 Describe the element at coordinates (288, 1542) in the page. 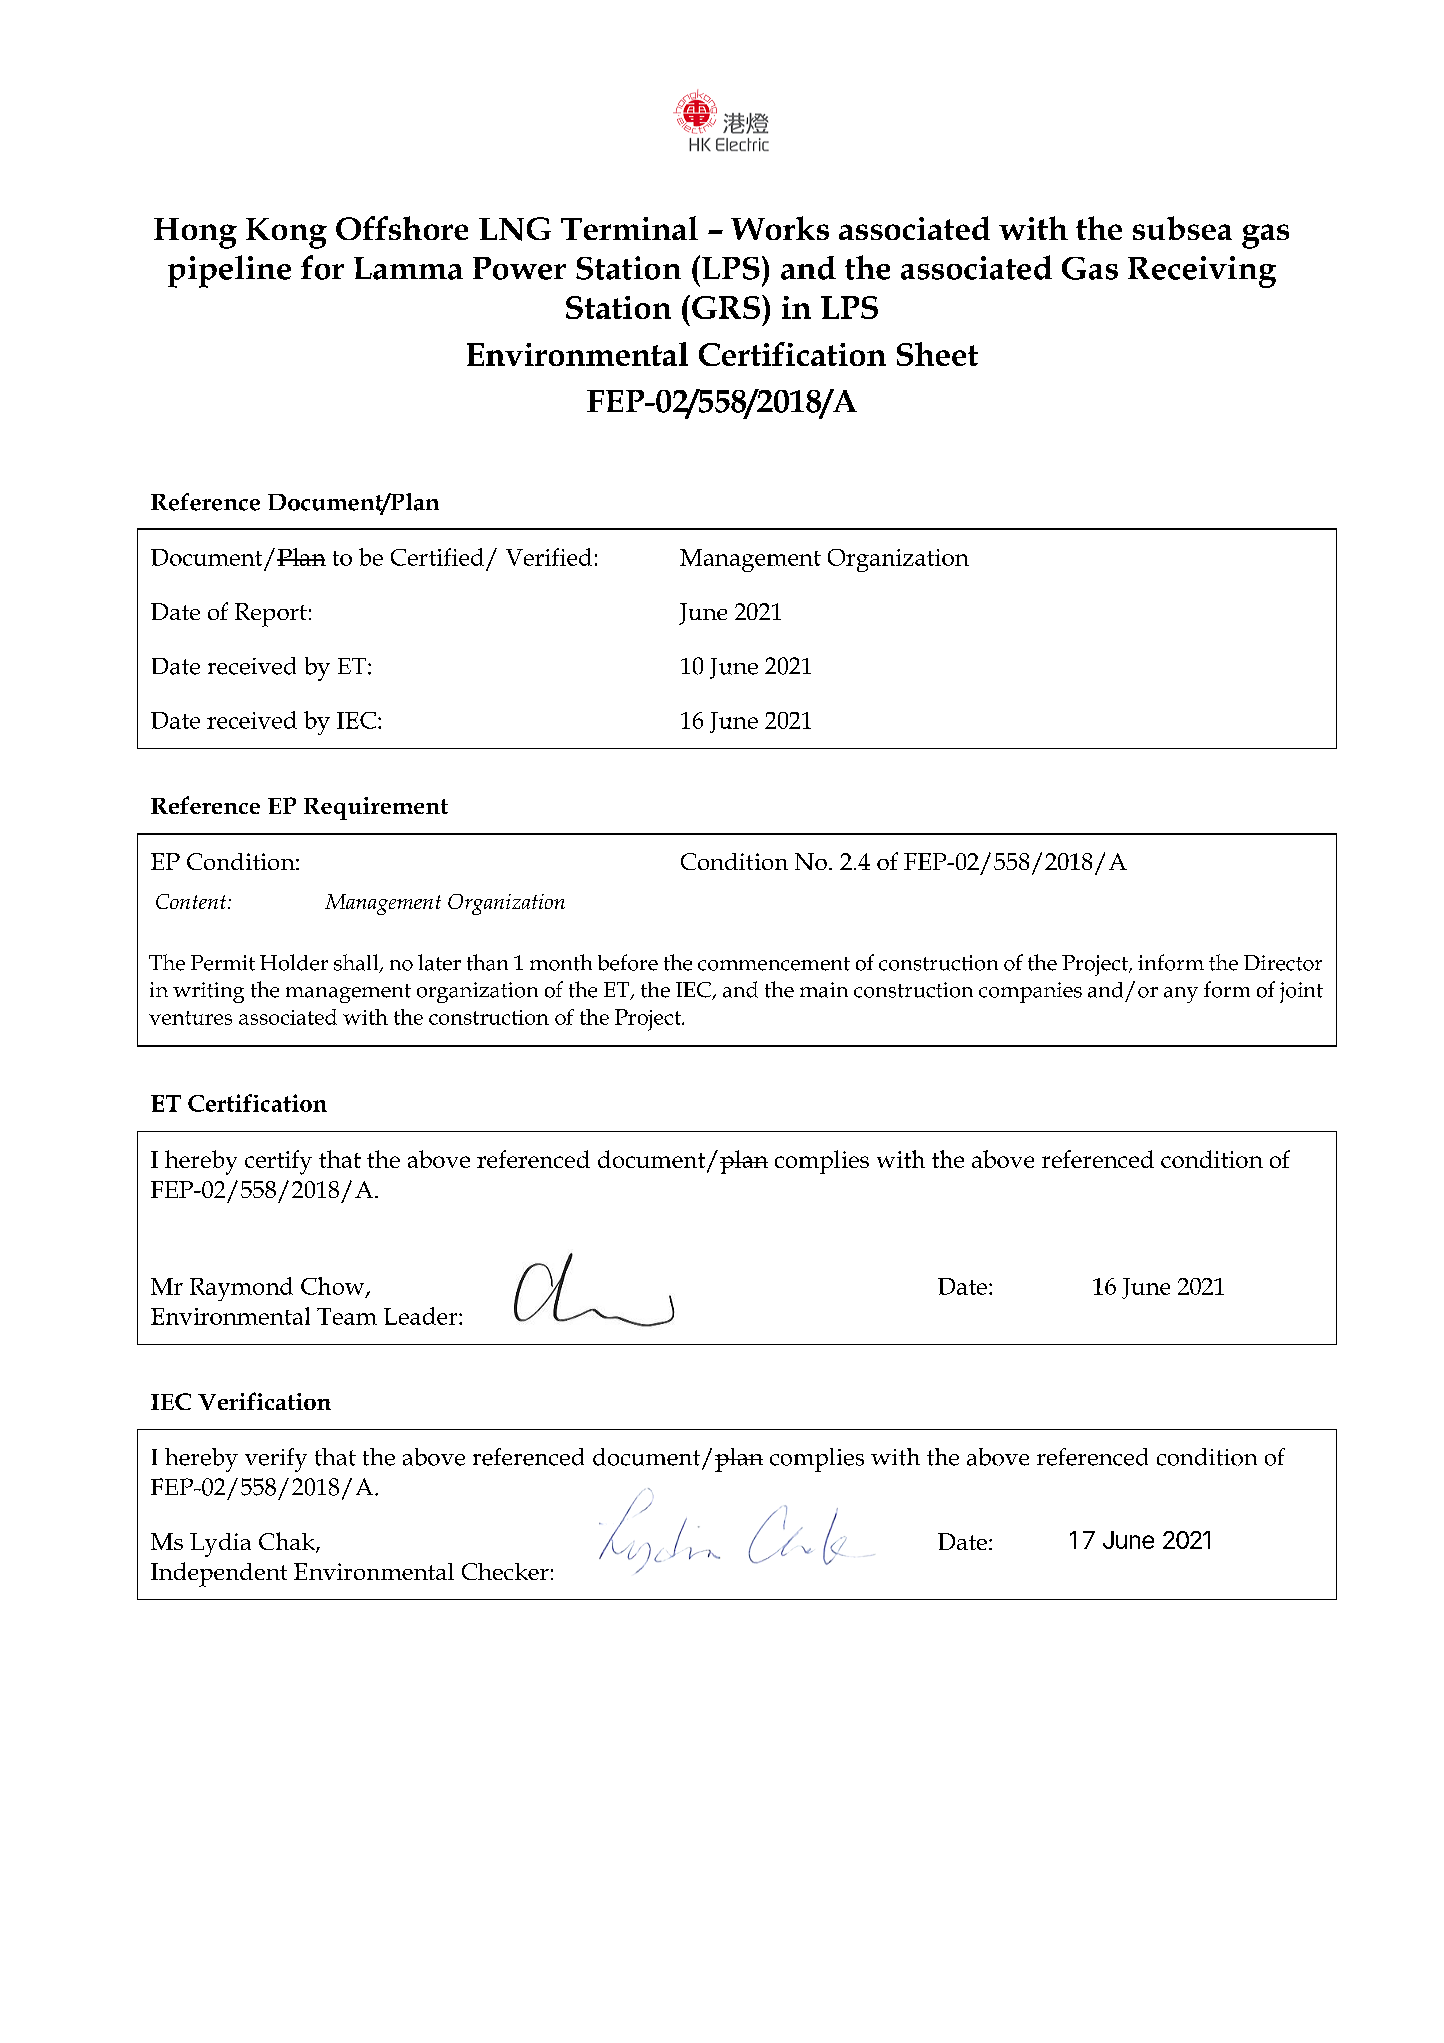

I see `Chak` at that location.
